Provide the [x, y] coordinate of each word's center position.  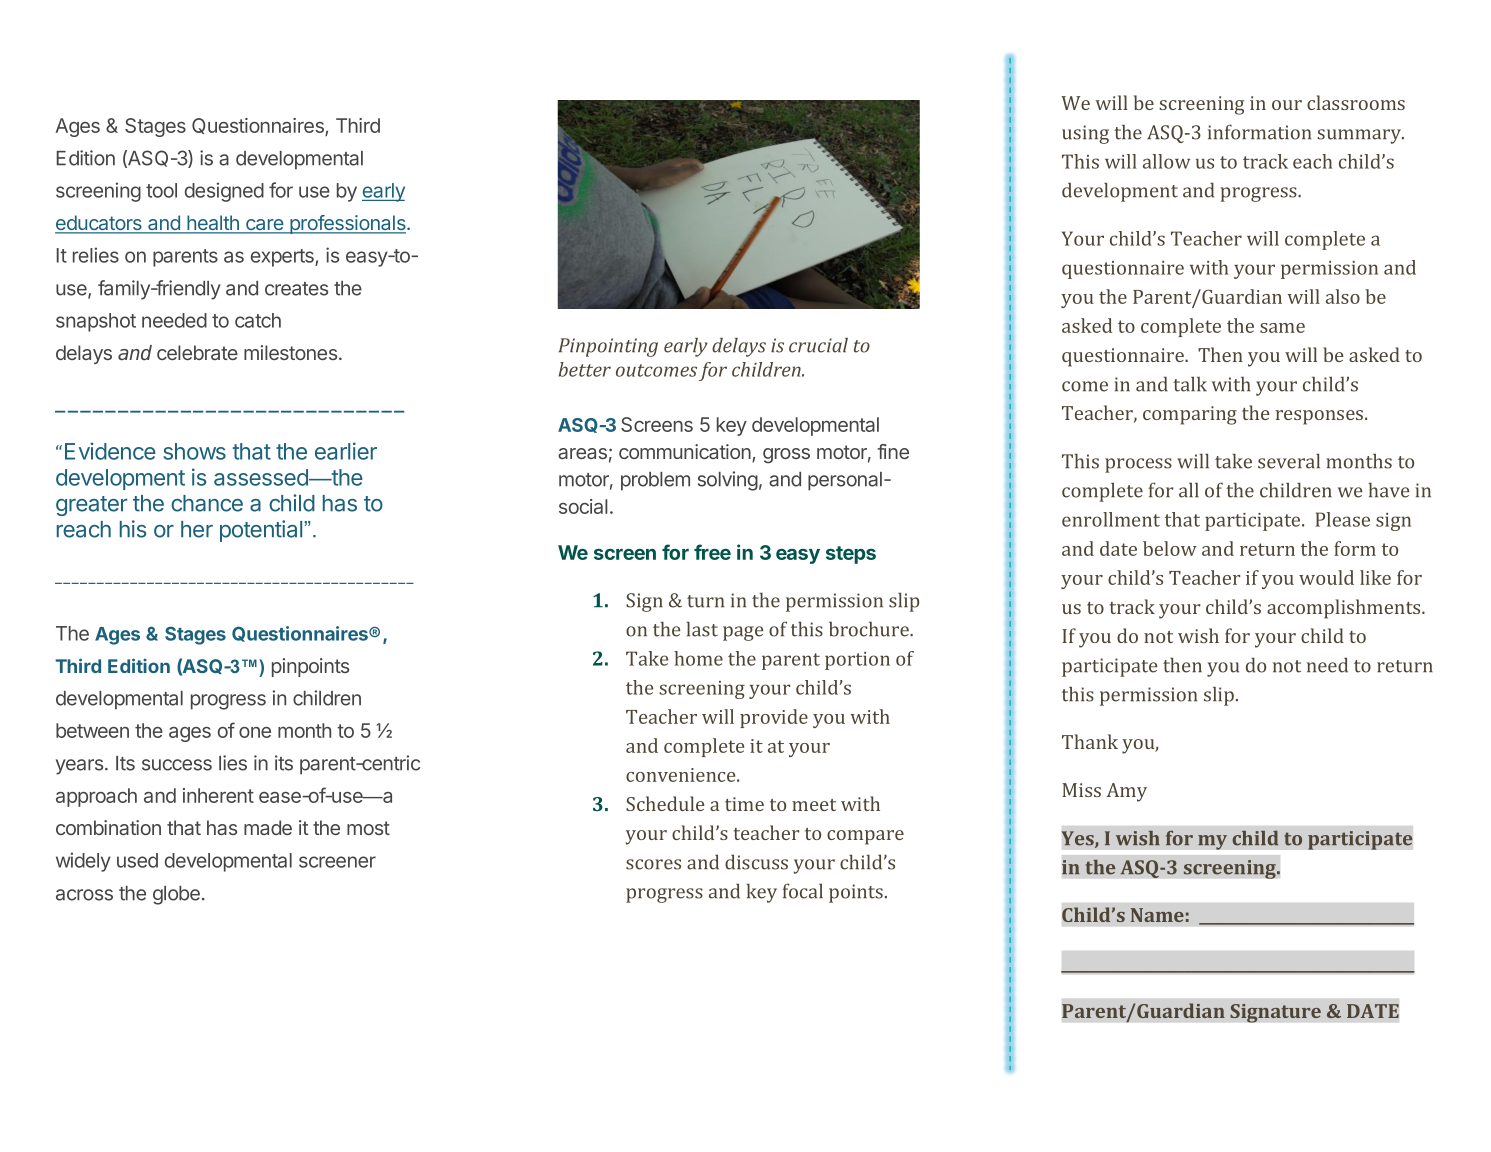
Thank [1090, 741]
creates [296, 289]
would [1326, 577]
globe [176, 895]
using [1085, 134]
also [1343, 296]
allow [1166, 161]
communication [686, 453]
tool [161, 190]
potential [262, 531]
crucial [818, 345]
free [712, 552]
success [177, 765]
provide [774, 718]
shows [195, 451]
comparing [1190, 415]
